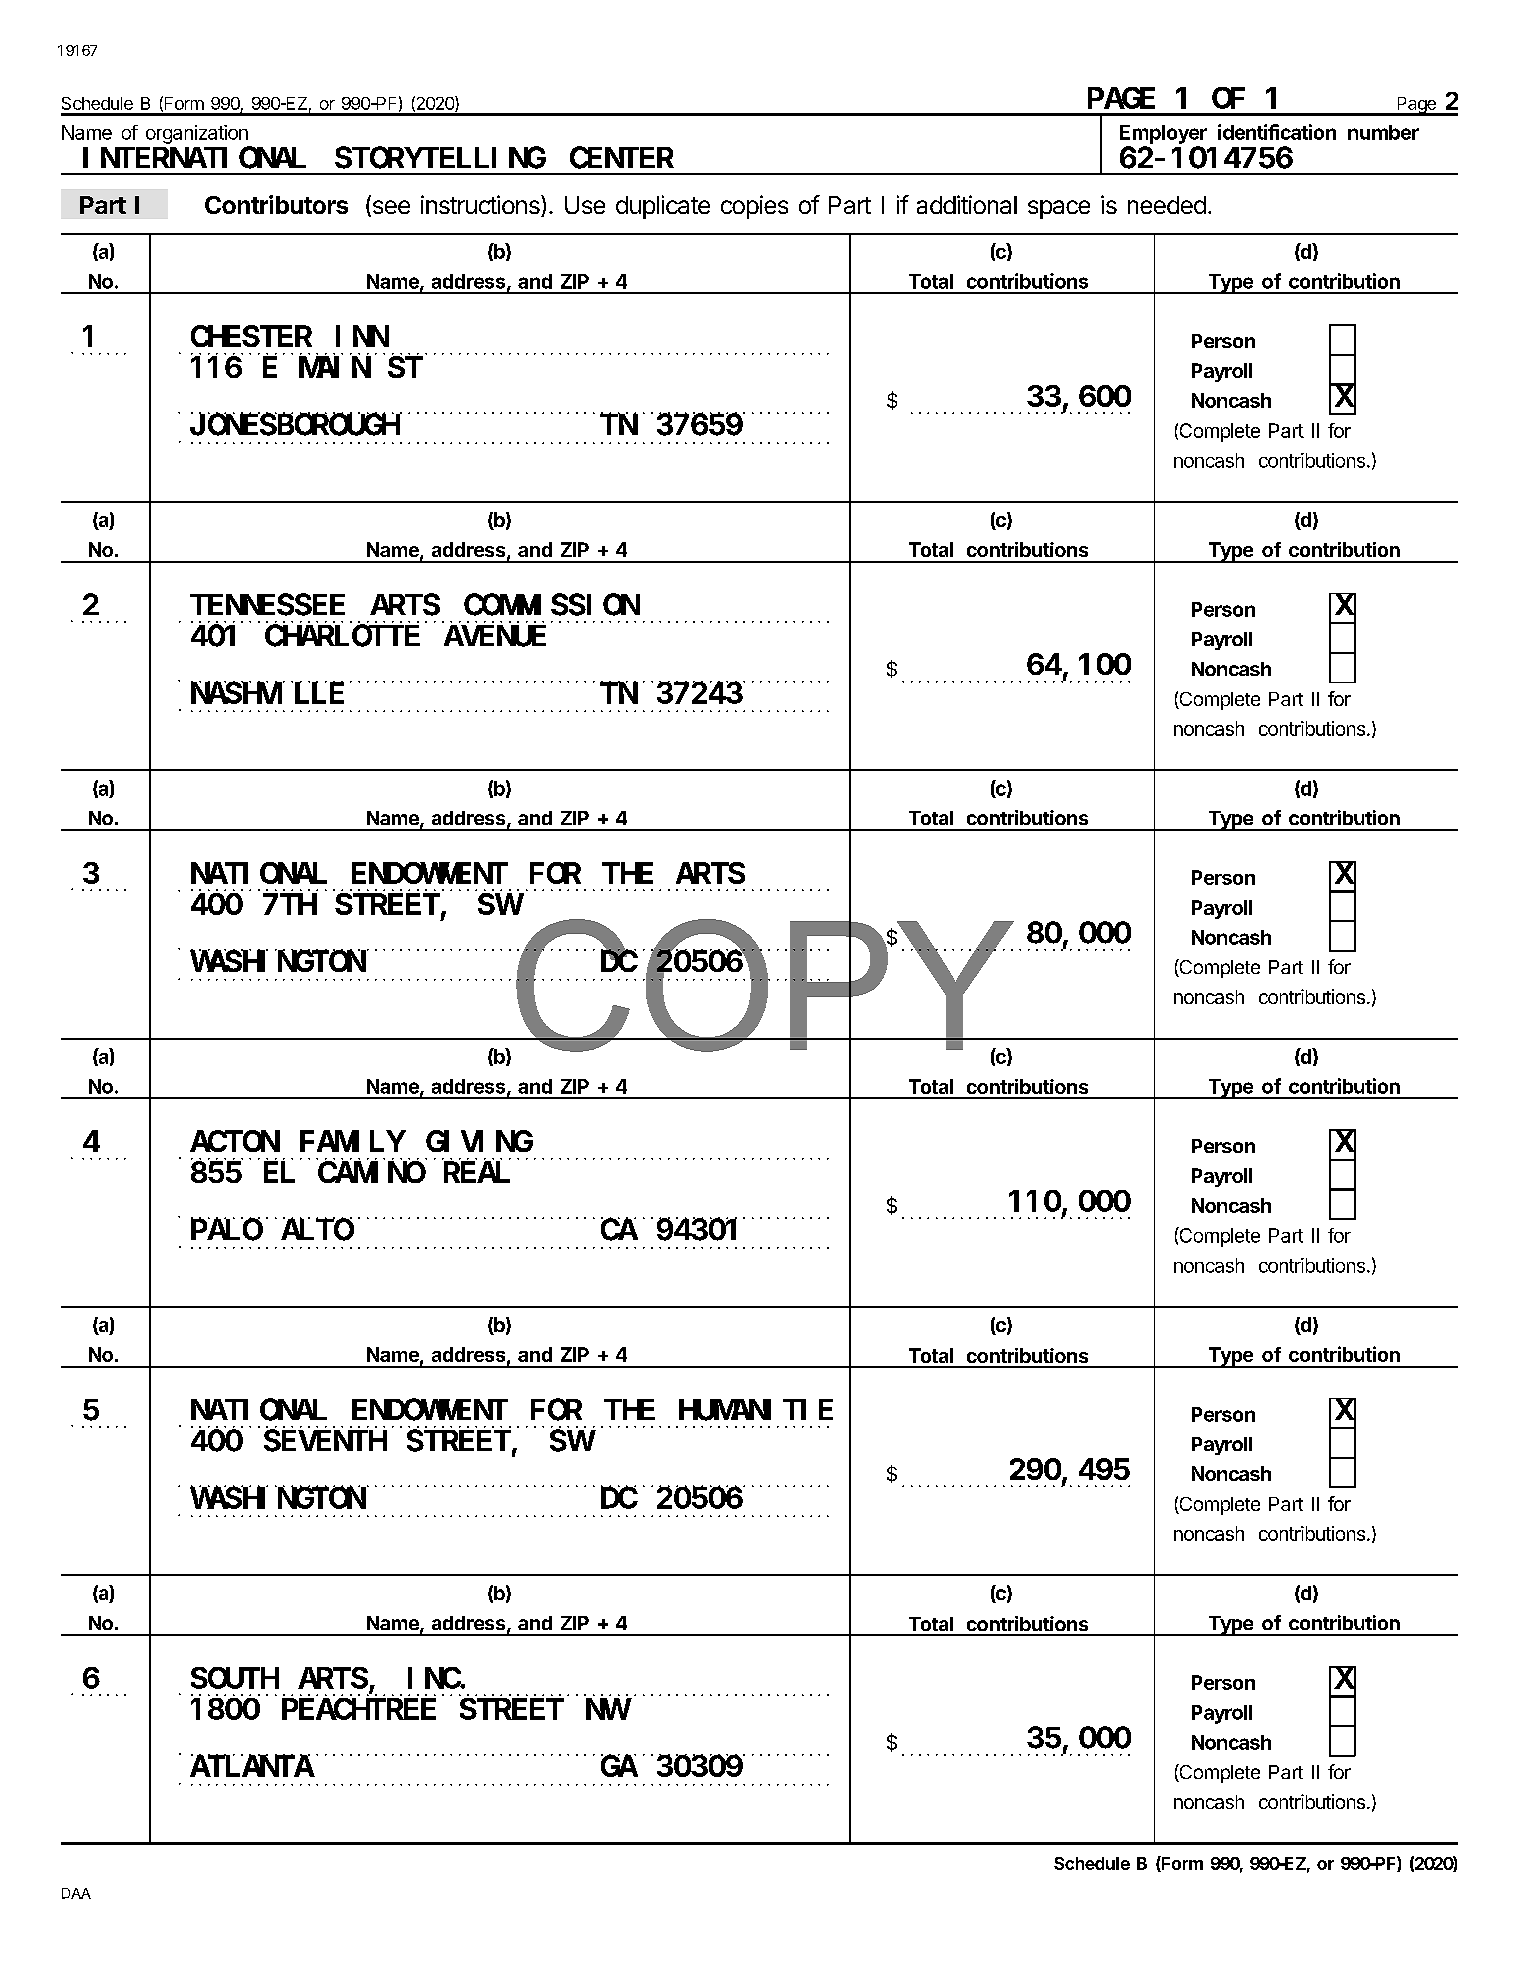 Image resolution: width=1523 pixels, height=1971 pixels. I want to click on Contributors, so click(276, 204).
